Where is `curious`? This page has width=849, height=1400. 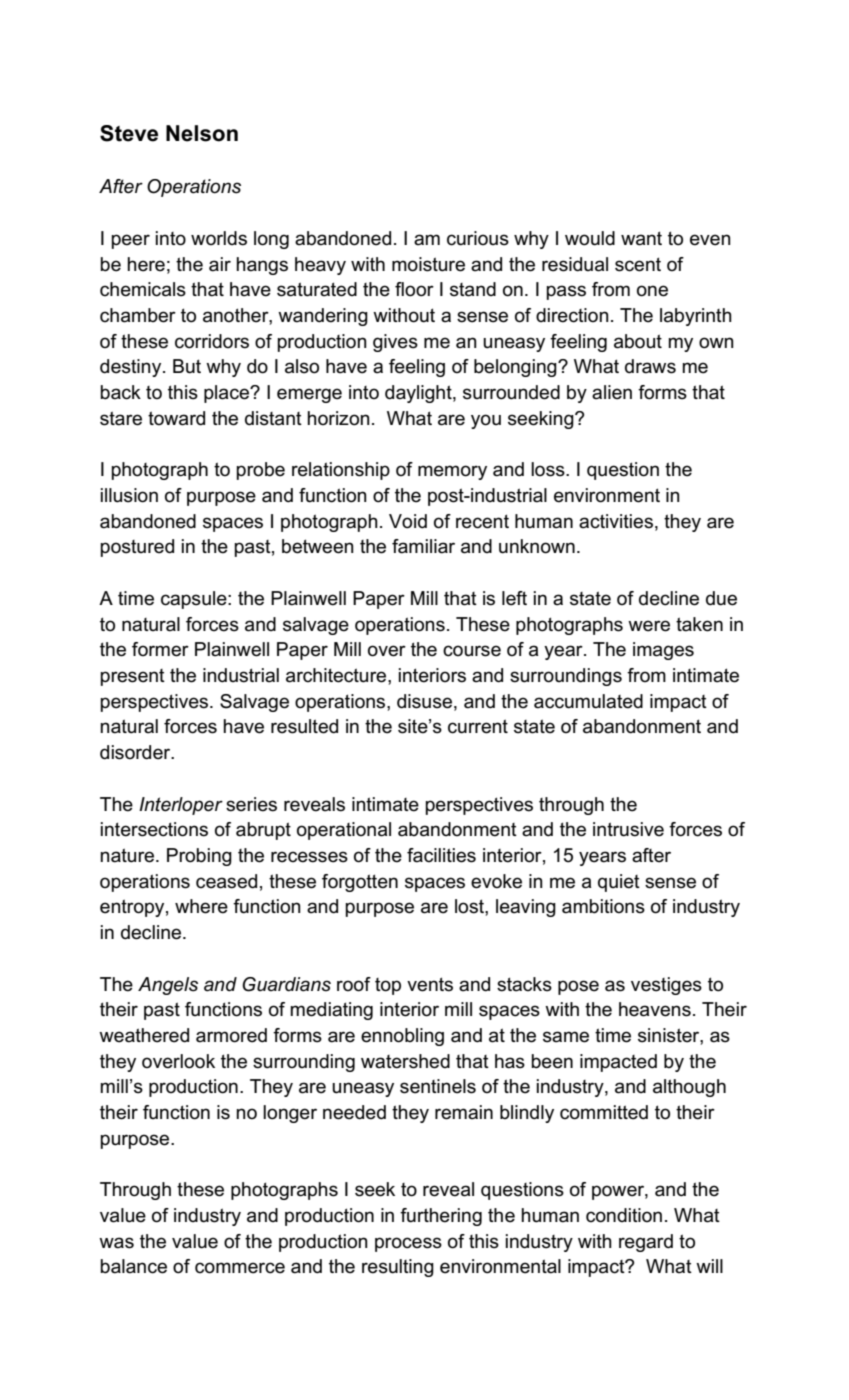
curious is located at coordinates (478, 238).
